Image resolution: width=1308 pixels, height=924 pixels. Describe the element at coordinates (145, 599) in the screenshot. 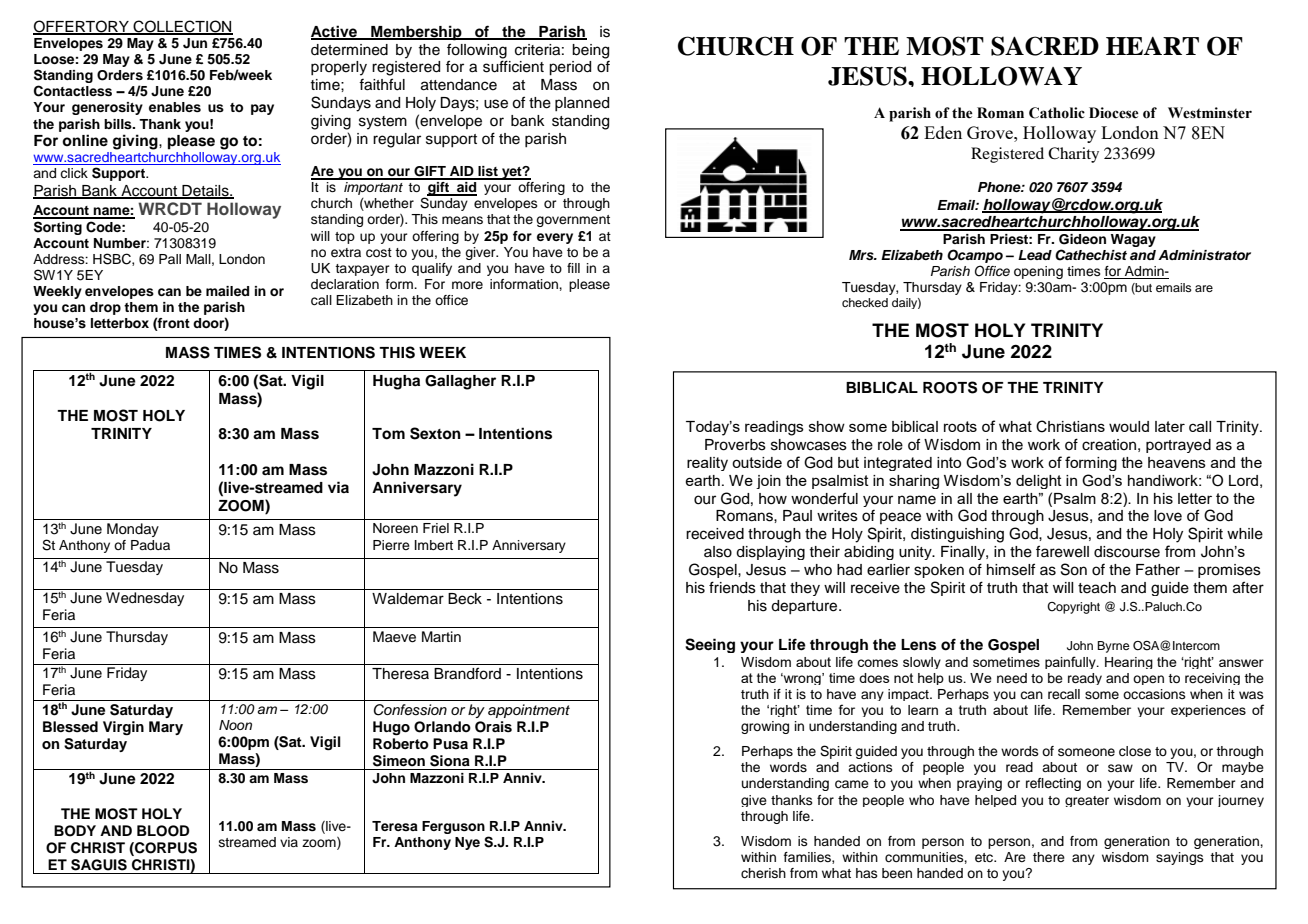

I see `Wednesday` at that location.
